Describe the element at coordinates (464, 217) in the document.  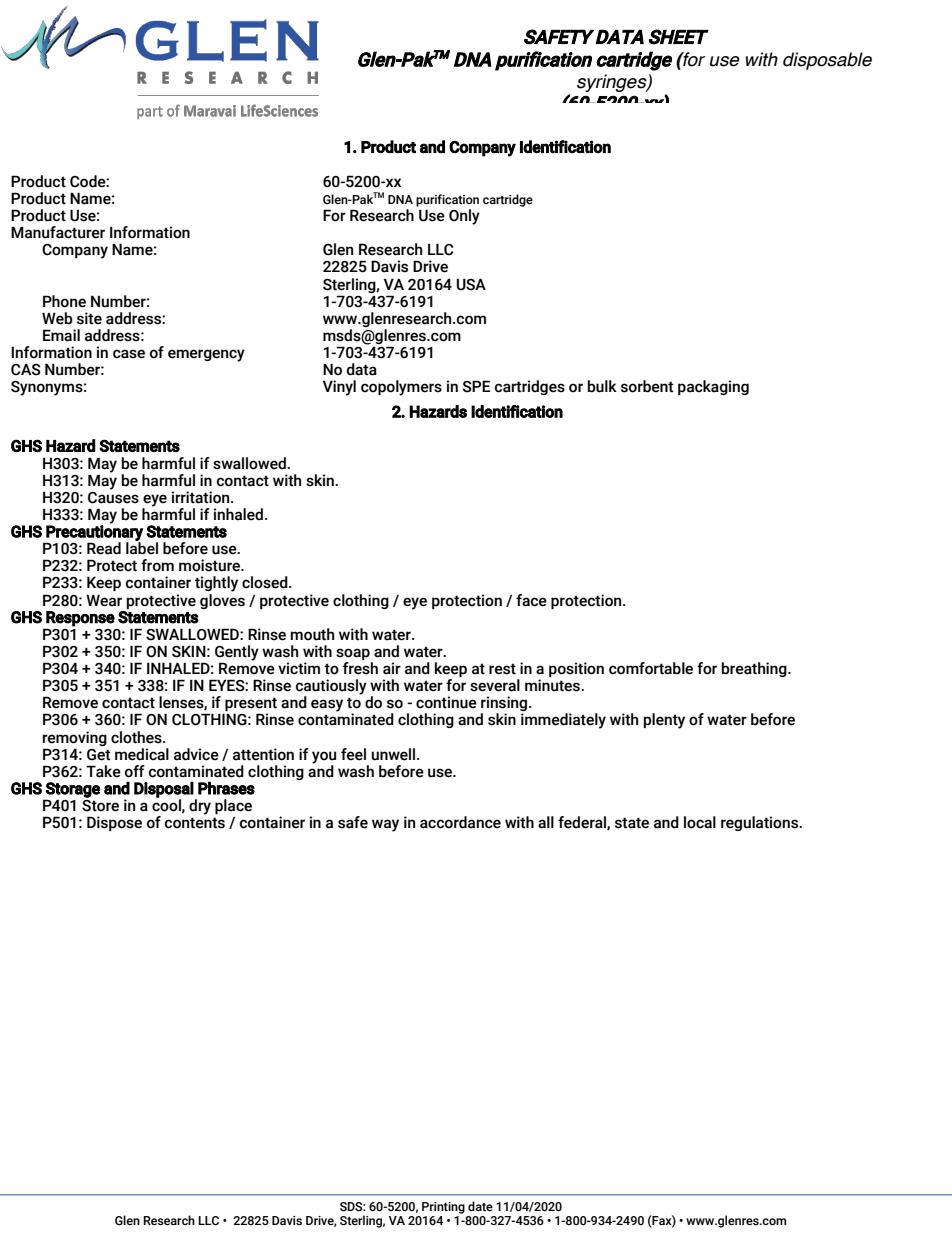
I see `Only` at that location.
